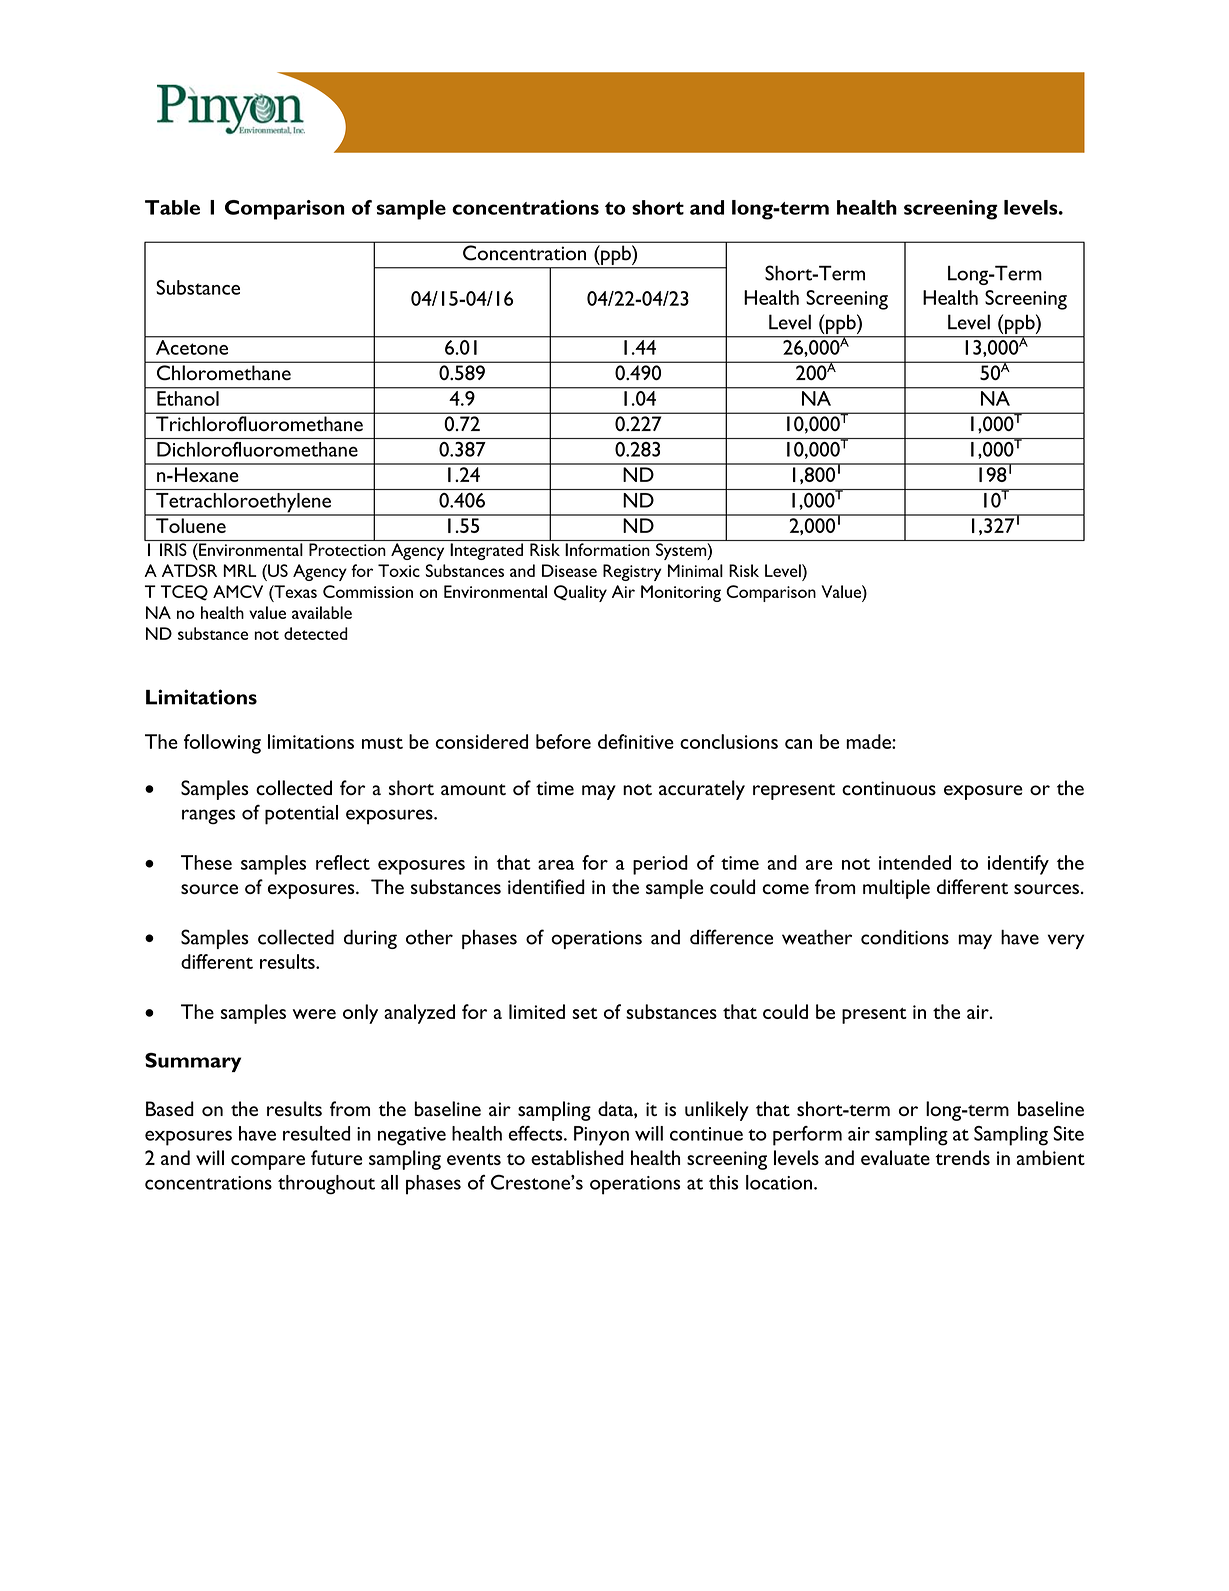 This screenshot has height=1591, width=1229. Describe the element at coordinates (869, 741) in the screenshot. I see `made` at that location.
